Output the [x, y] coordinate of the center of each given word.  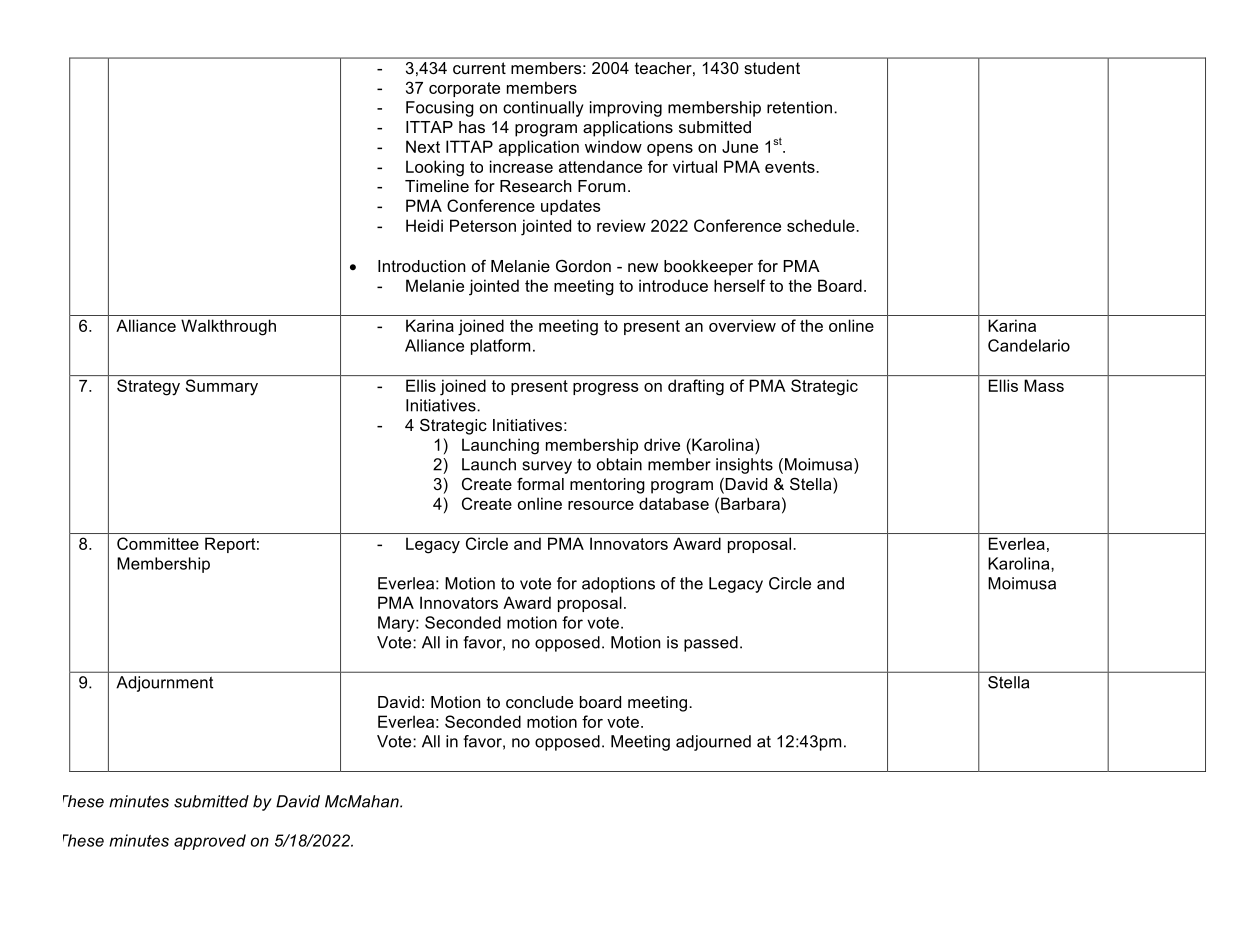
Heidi [424, 225]
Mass [1044, 385]
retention [799, 107]
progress [606, 389]
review [621, 225]
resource [601, 505]
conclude [539, 702]
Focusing [440, 109]
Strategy [148, 387]
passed [711, 644]
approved [210, 842]
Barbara [750, 503]
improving [626, 109]
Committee [158, 543]
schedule [822, 225]
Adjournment [164, 684]
